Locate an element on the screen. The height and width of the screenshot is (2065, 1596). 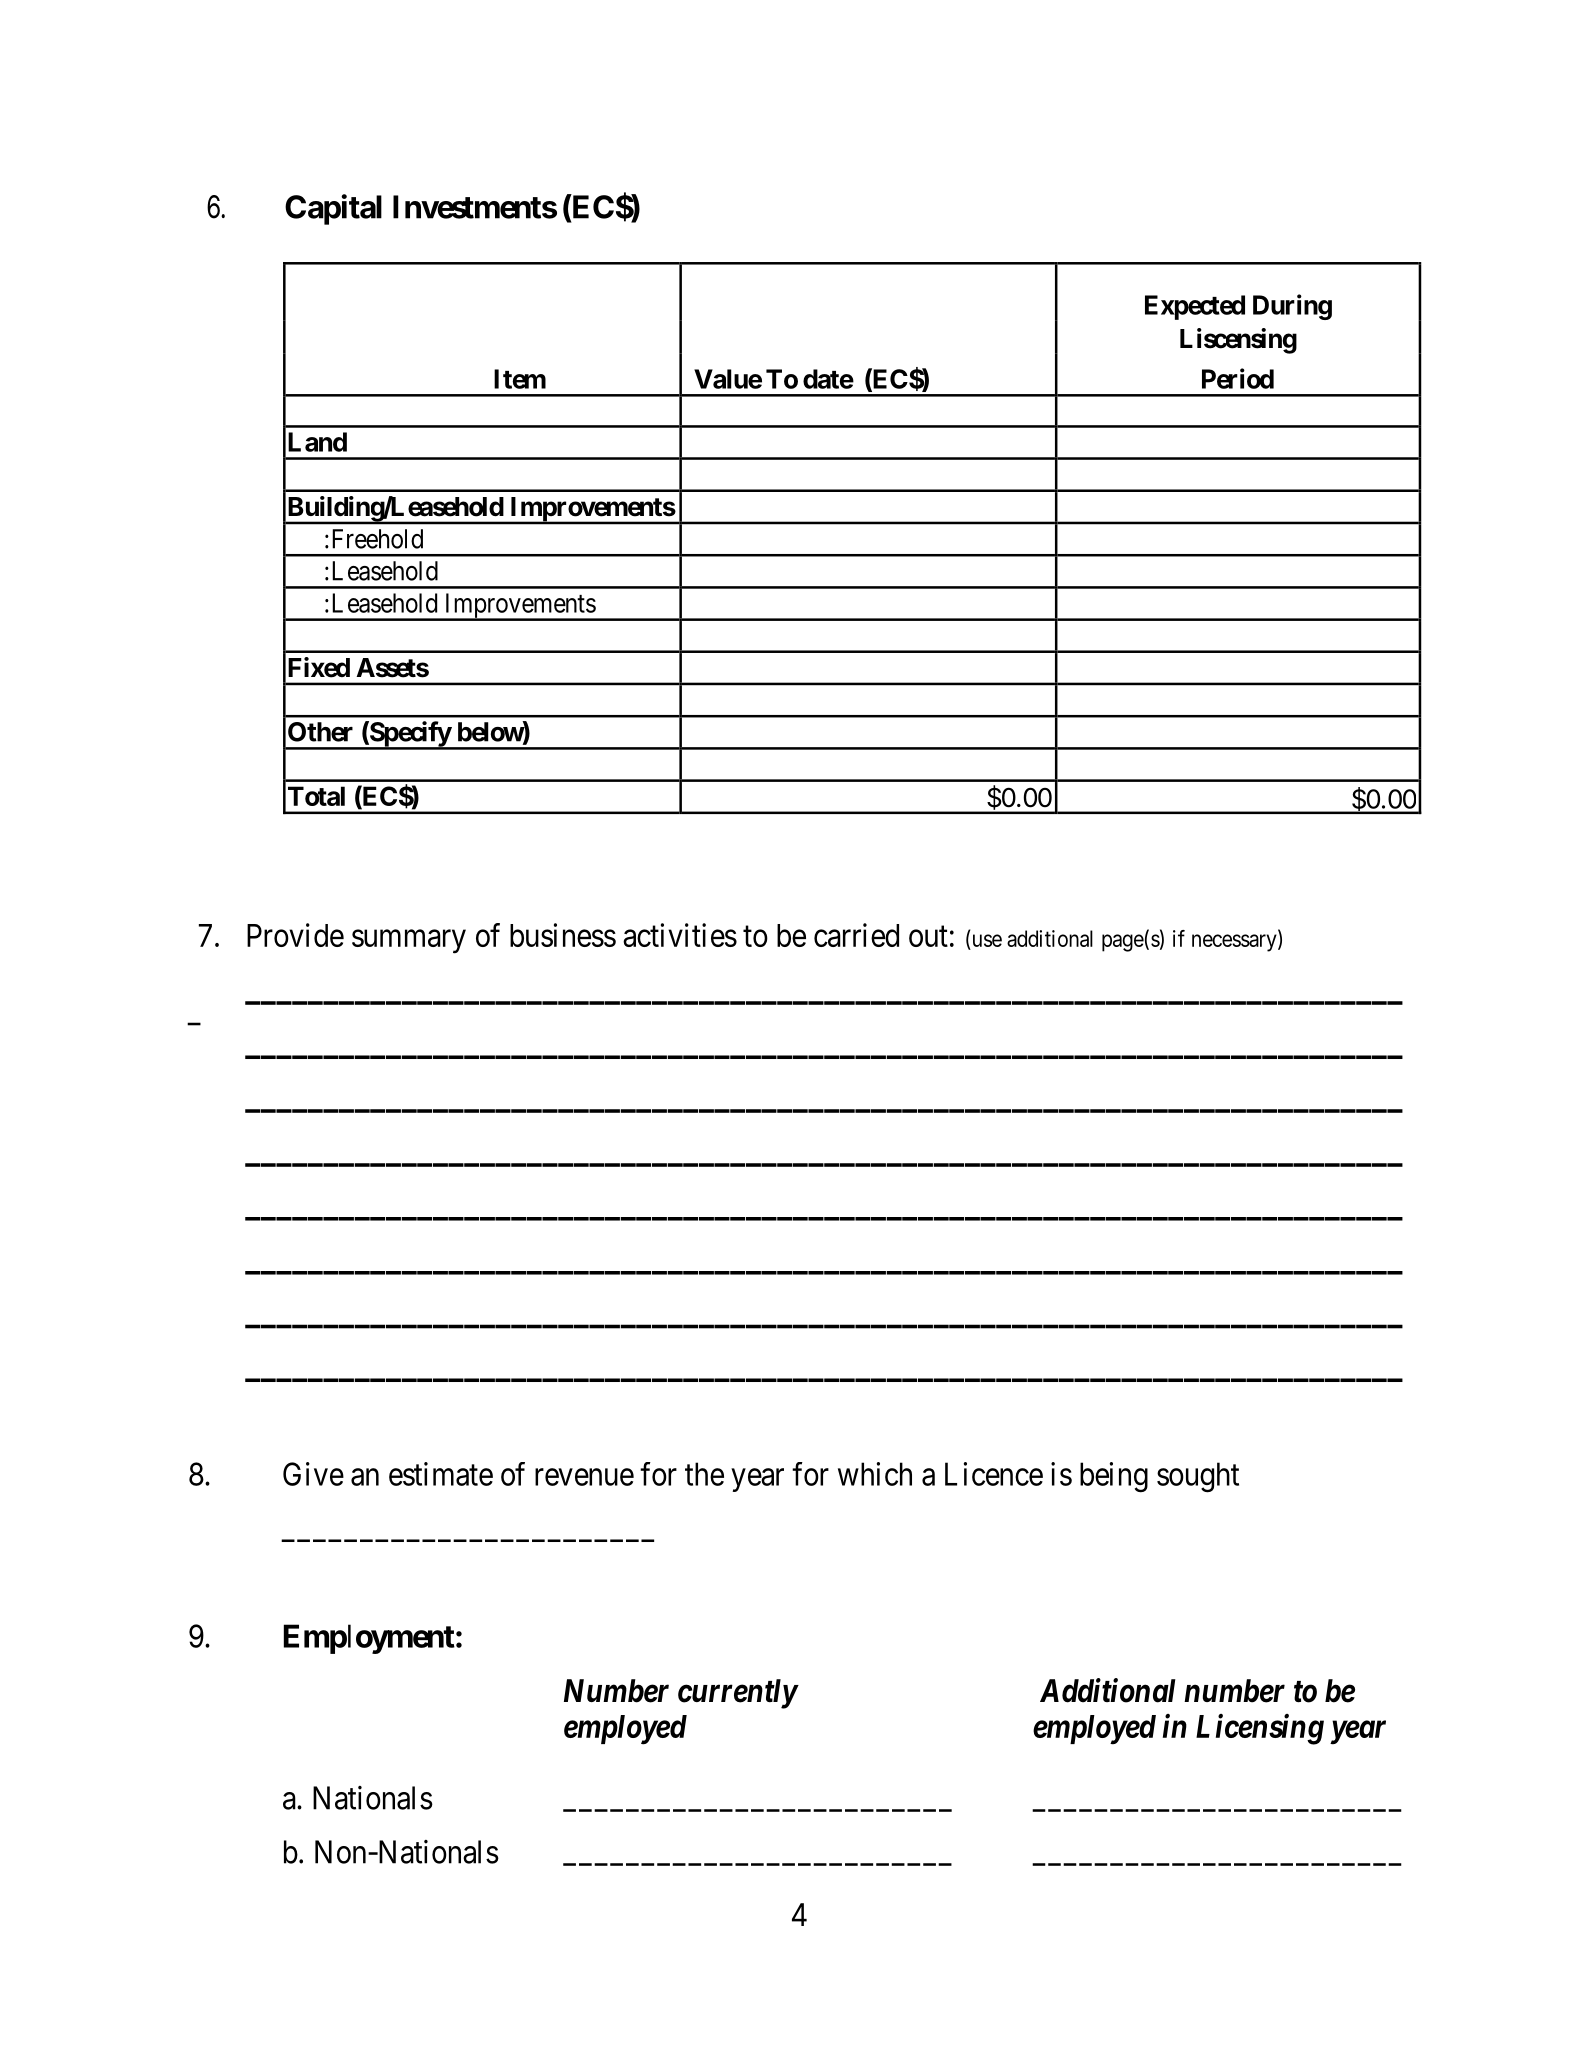
summary is located at coordinates (409, 942).
